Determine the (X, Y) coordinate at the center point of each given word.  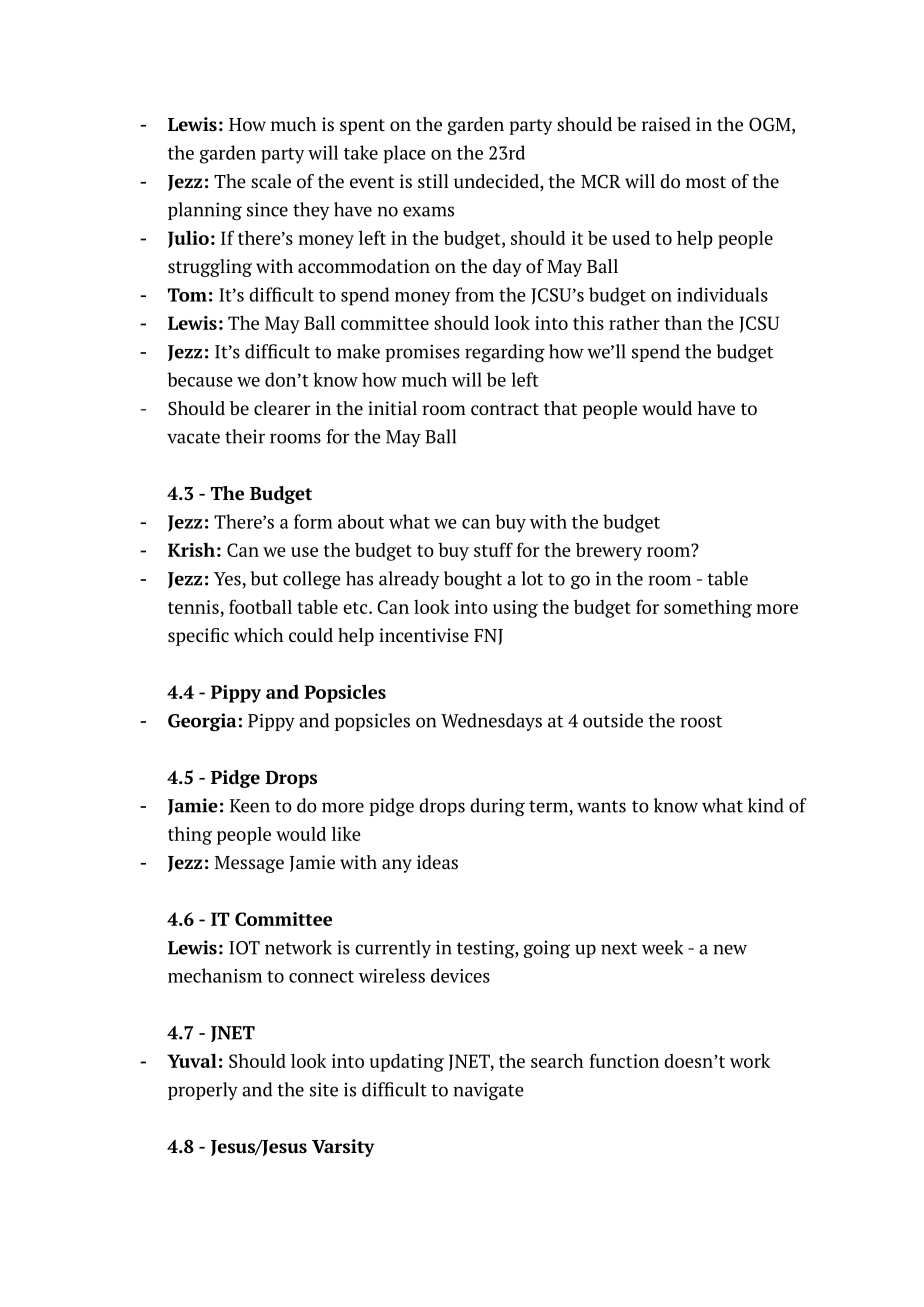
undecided (497, 182)
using (515, 609)
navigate (488, 1091)
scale (271, 181)
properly (203, 1091)
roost (701, 721)
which (259, 635)
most (706, 182)
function (624, 1060)
